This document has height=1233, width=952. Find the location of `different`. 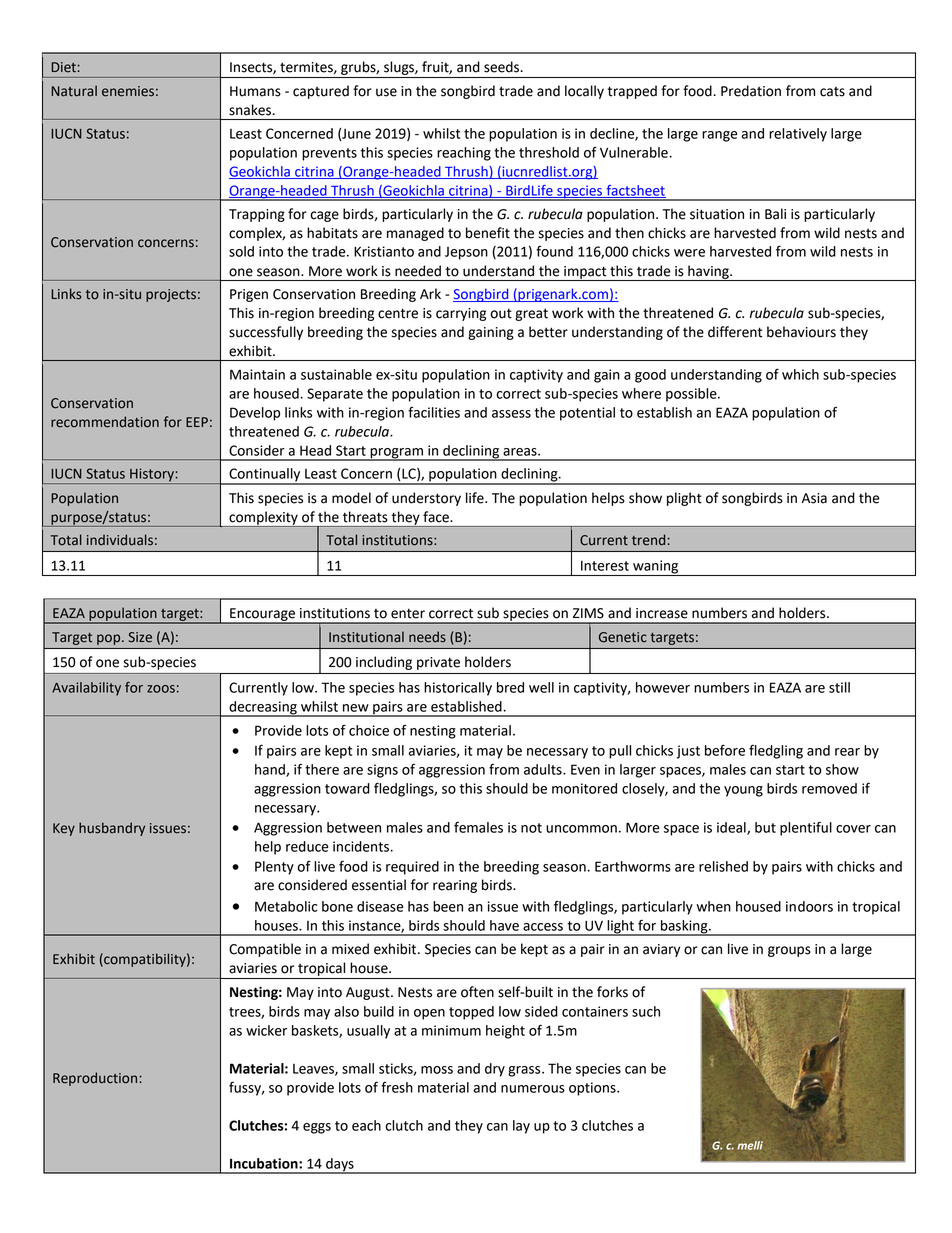

different is located at coordinates (735, 332).
